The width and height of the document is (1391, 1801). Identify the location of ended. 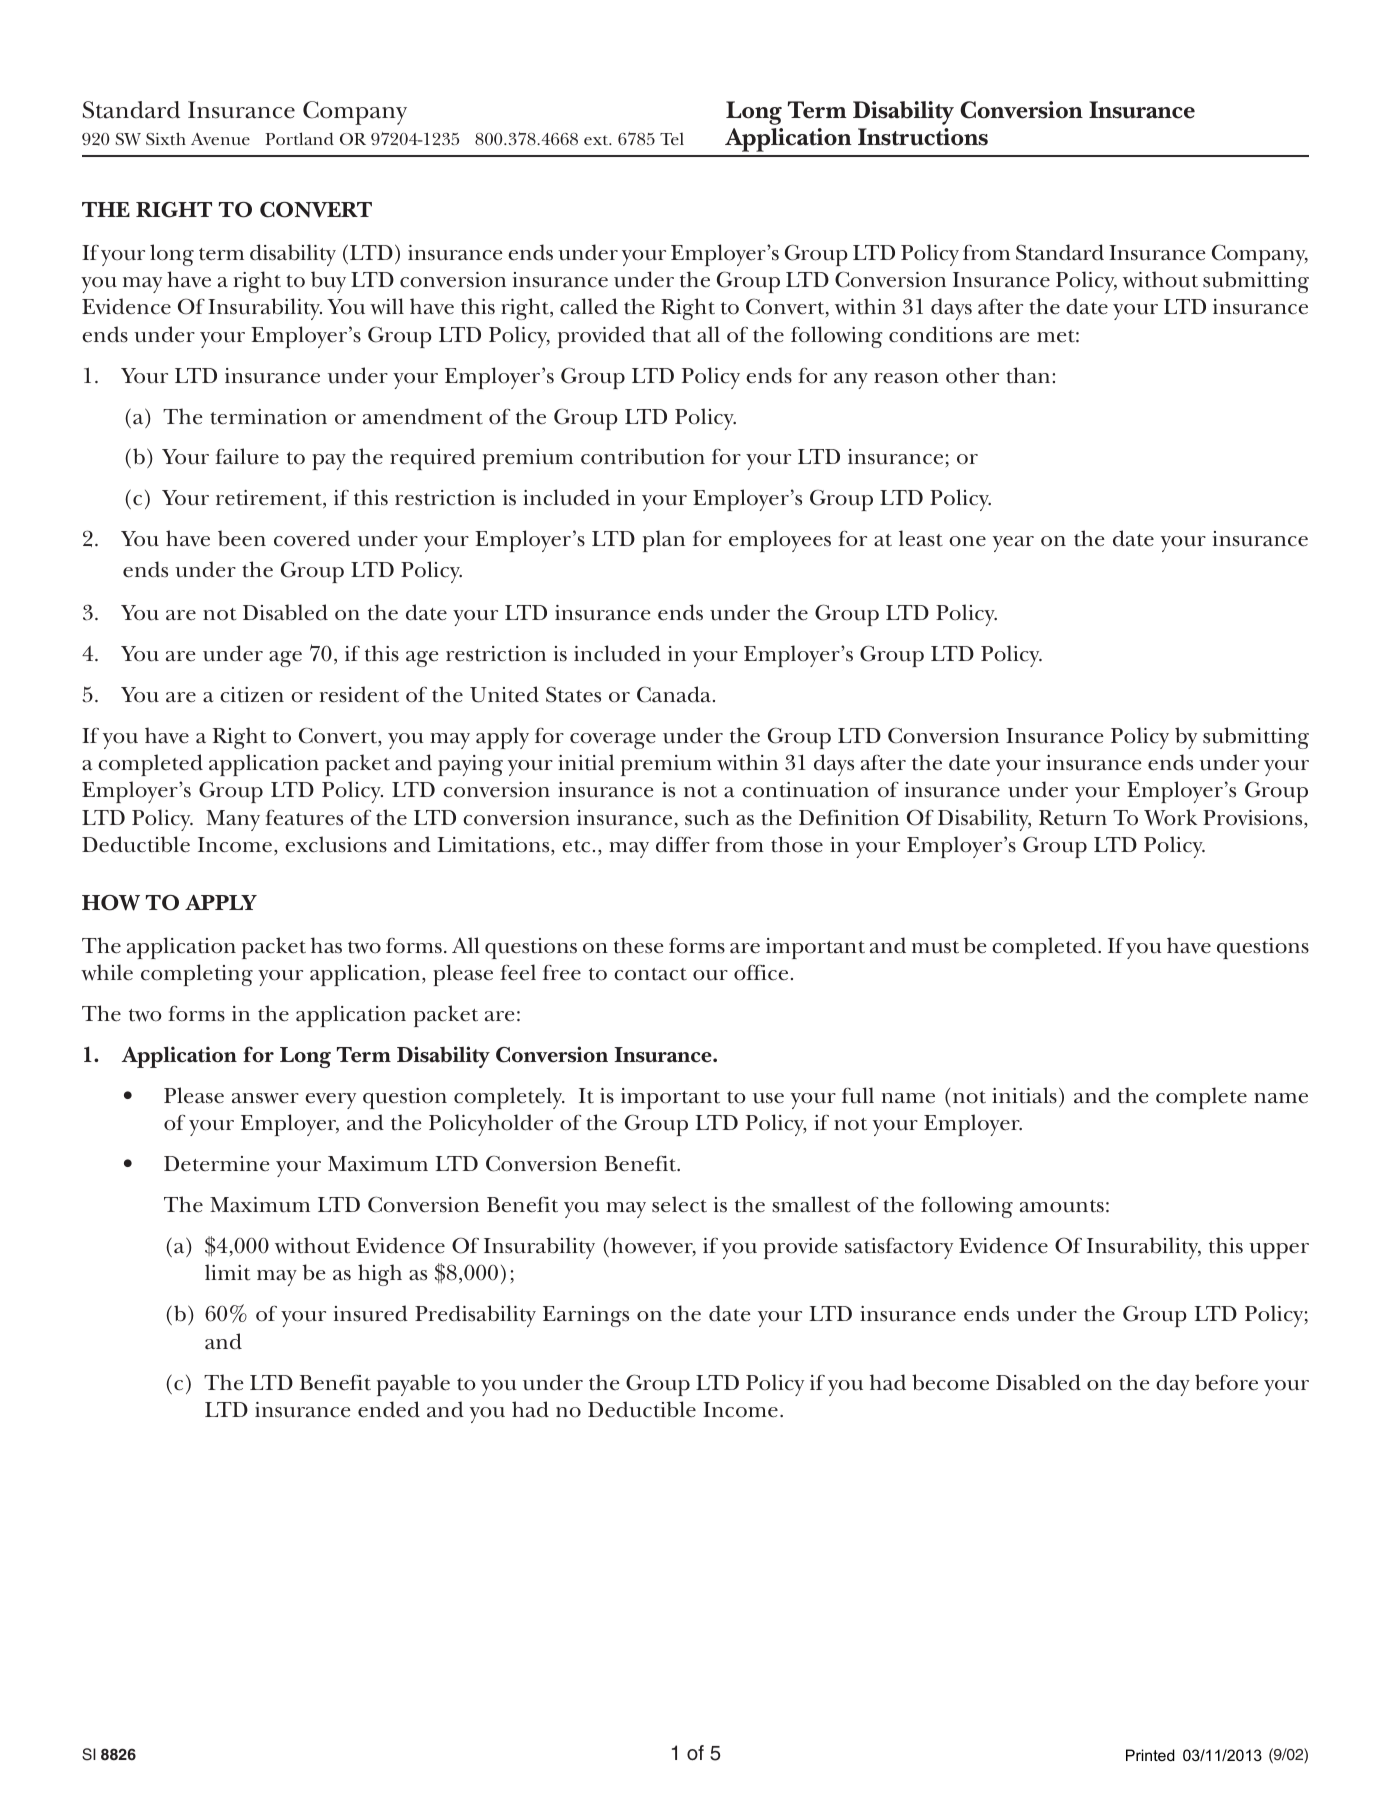
(389, 1409).
